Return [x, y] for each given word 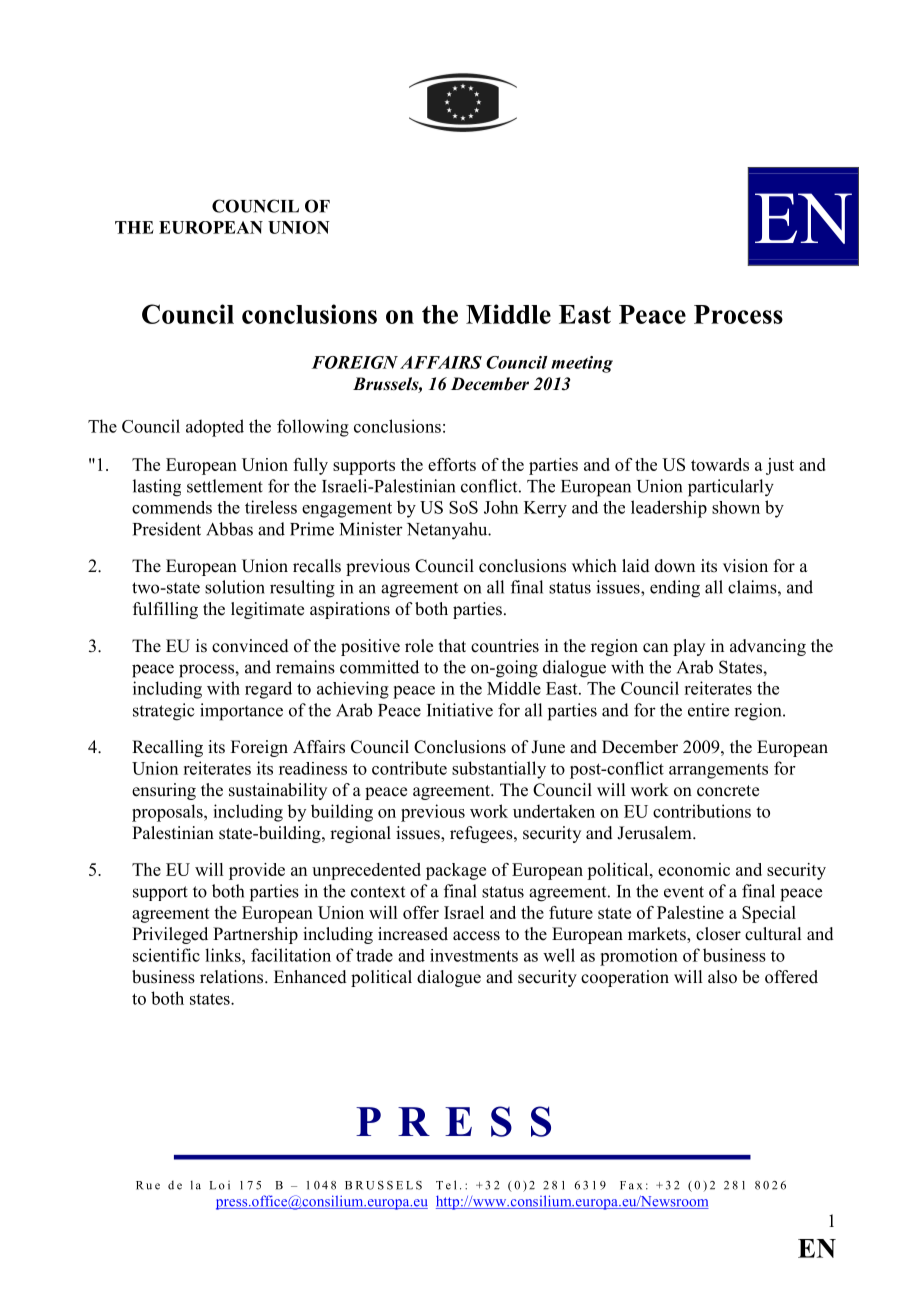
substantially [499, 770]
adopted [215, 428]
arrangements [718, 771]
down [675, 566]
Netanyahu [448, 531]
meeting [582, 364]
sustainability [278, 791]
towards [720, 464]
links [224, 955]
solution [235, 587]
